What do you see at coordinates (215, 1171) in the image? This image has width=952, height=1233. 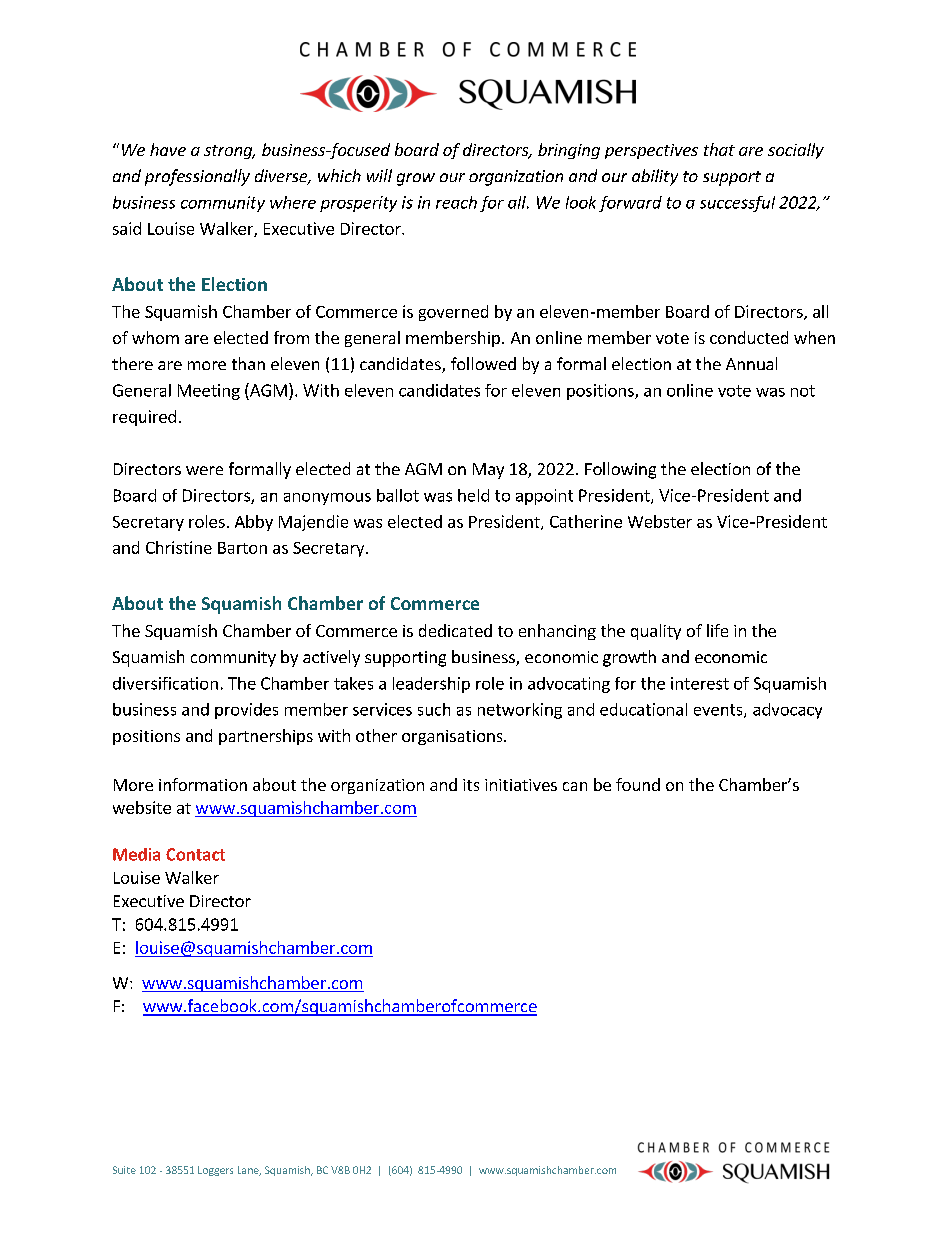 I see `Loggers` at bounding box center [215, 1171].
